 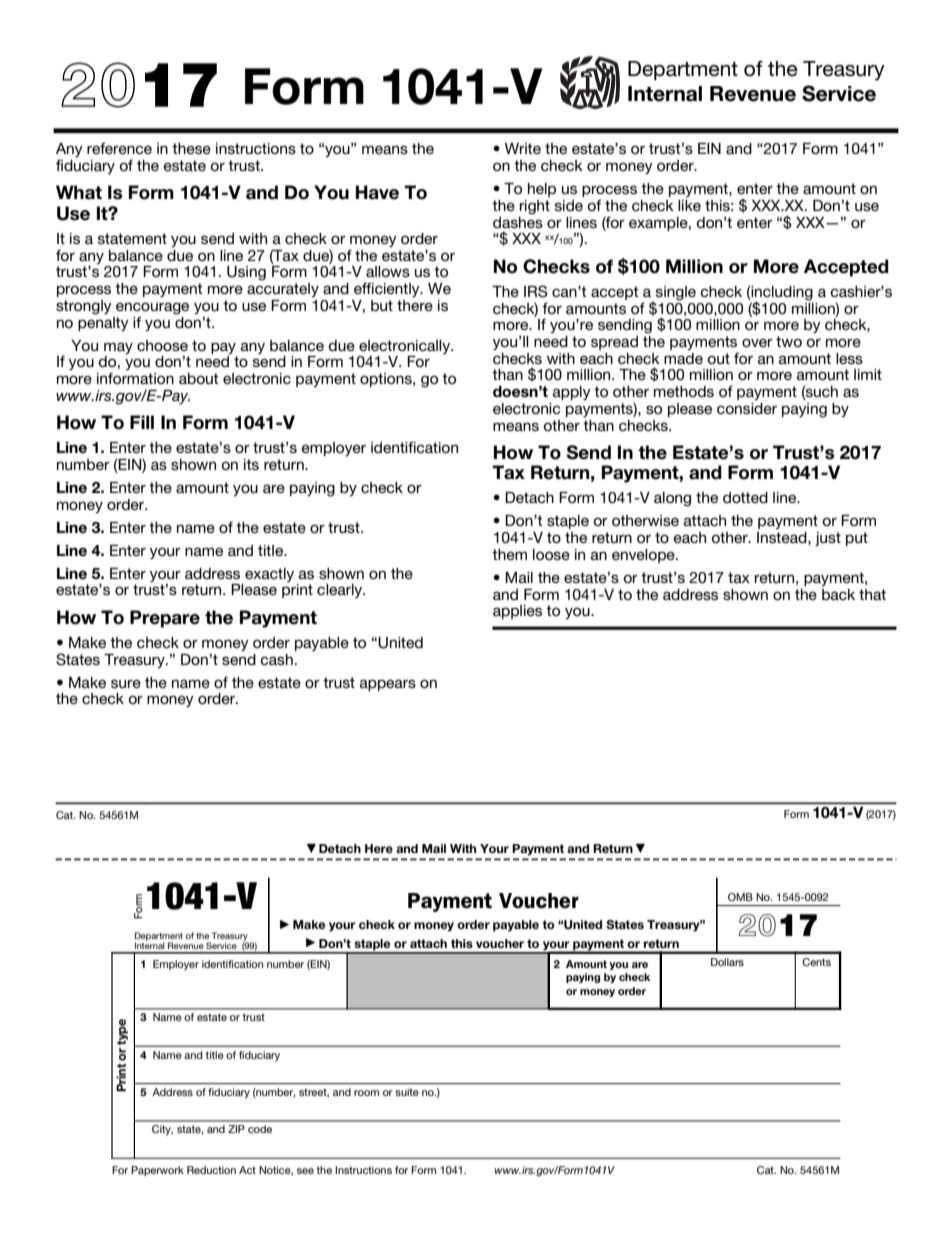 I want to click on suite, so click(x=407, y=1092).
